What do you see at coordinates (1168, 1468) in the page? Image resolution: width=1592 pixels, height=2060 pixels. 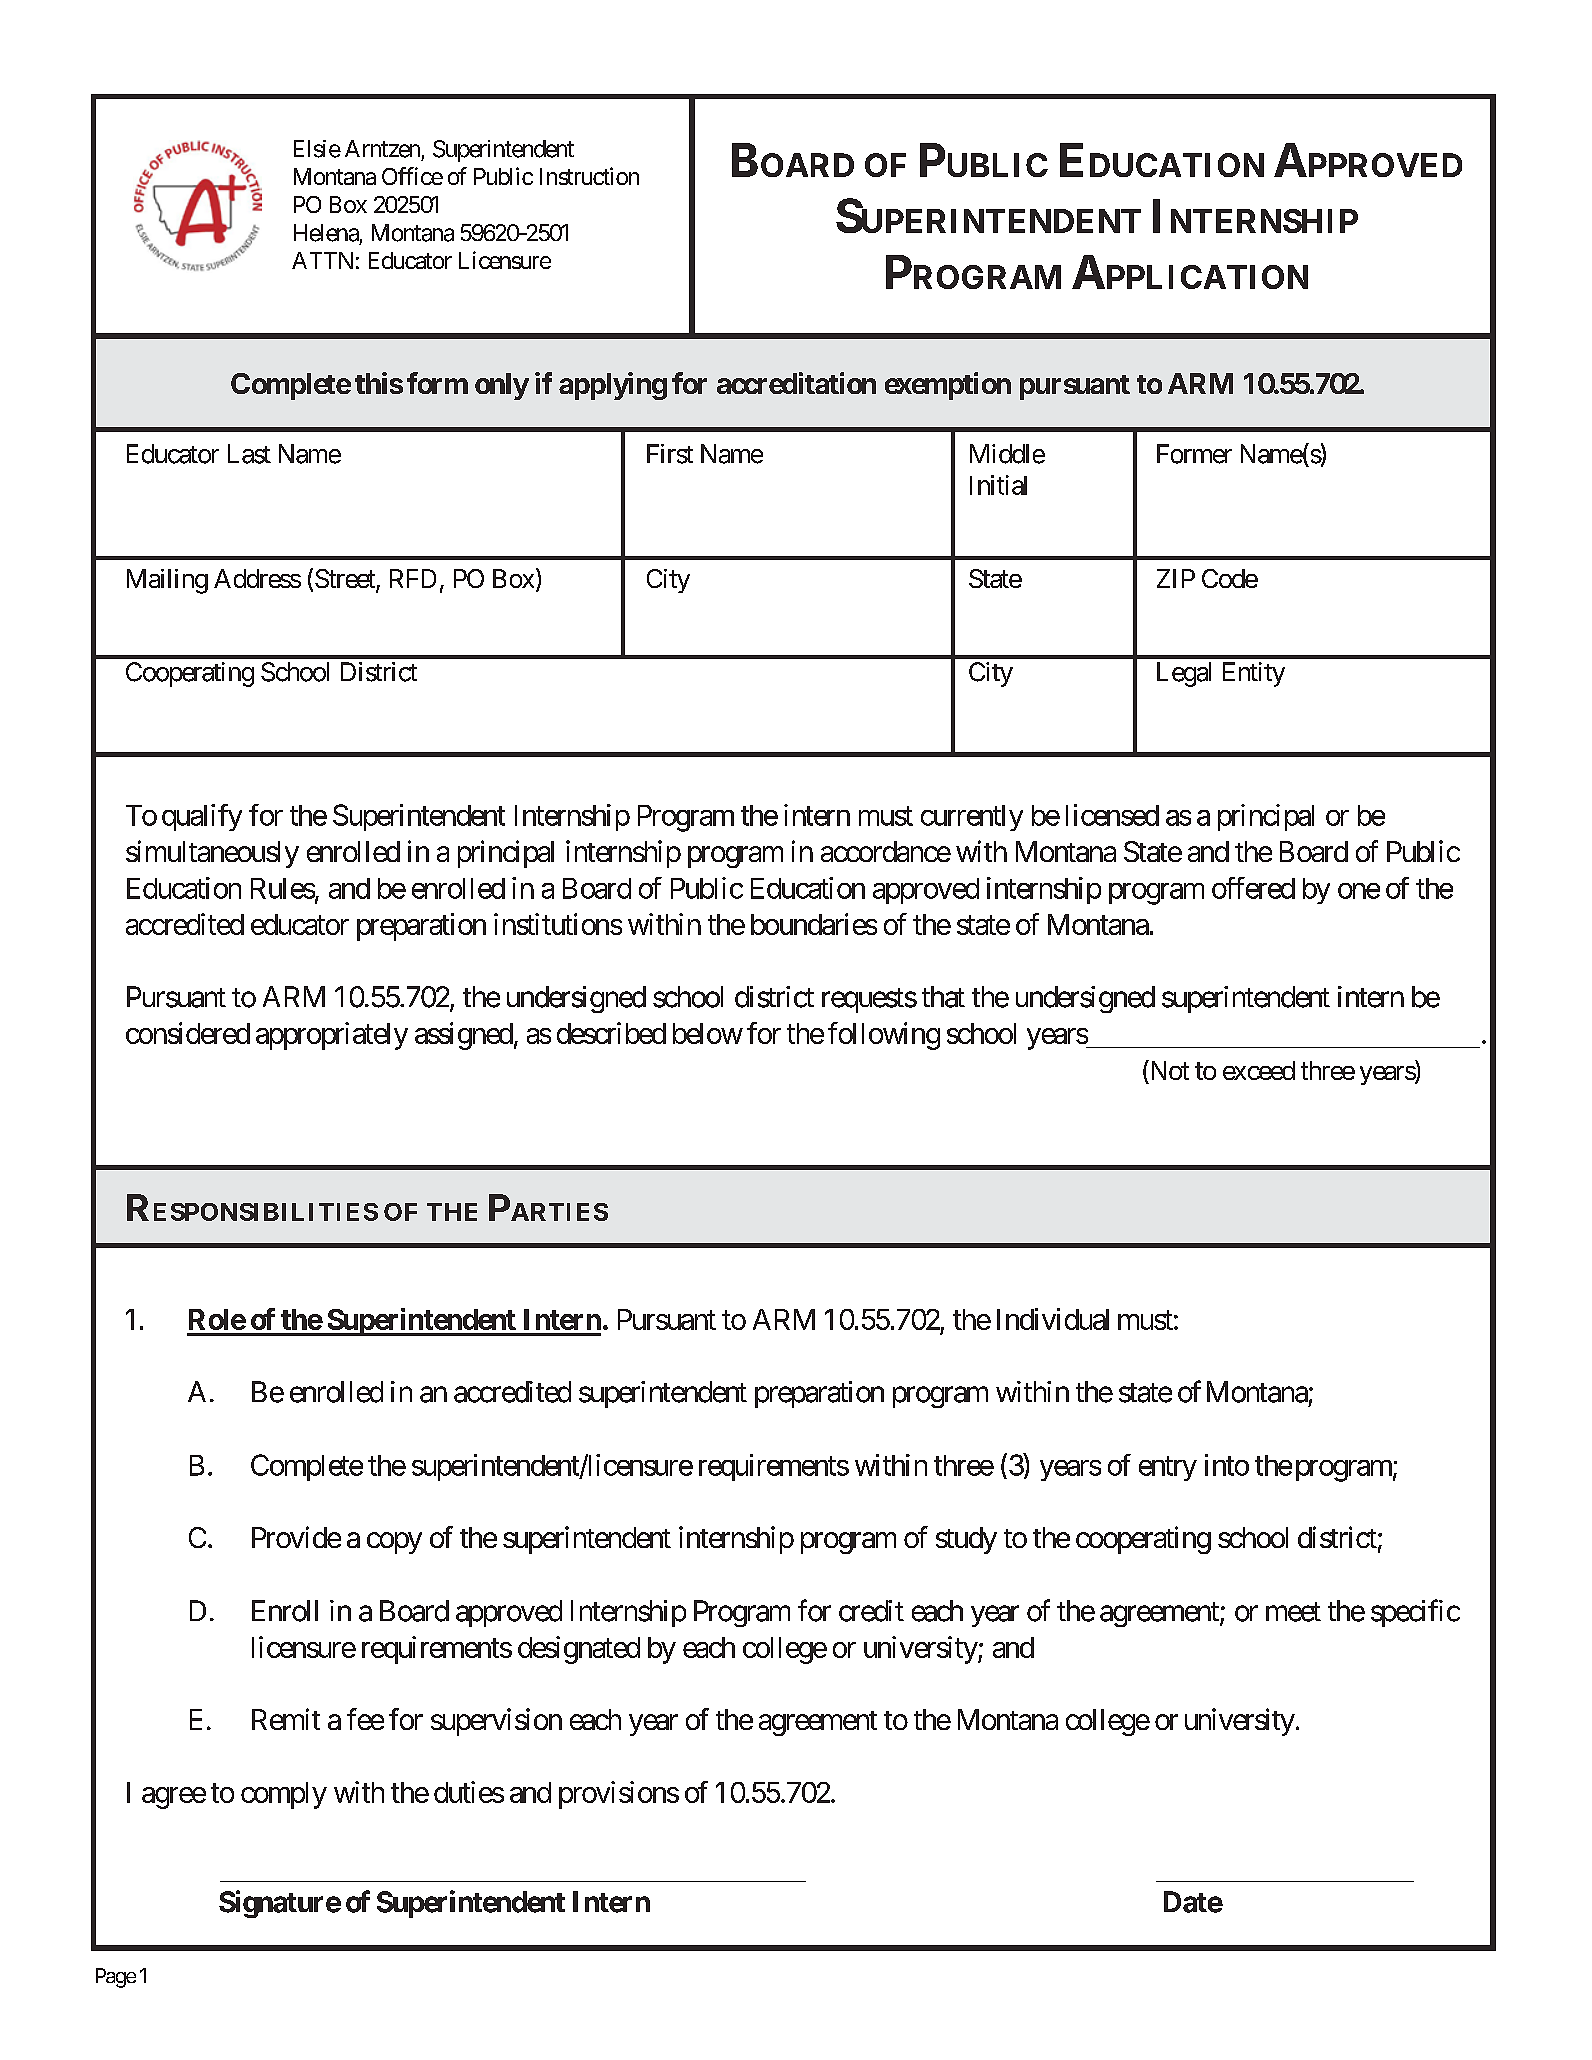 I see `entry` at bounding box center [1168, 1468].
